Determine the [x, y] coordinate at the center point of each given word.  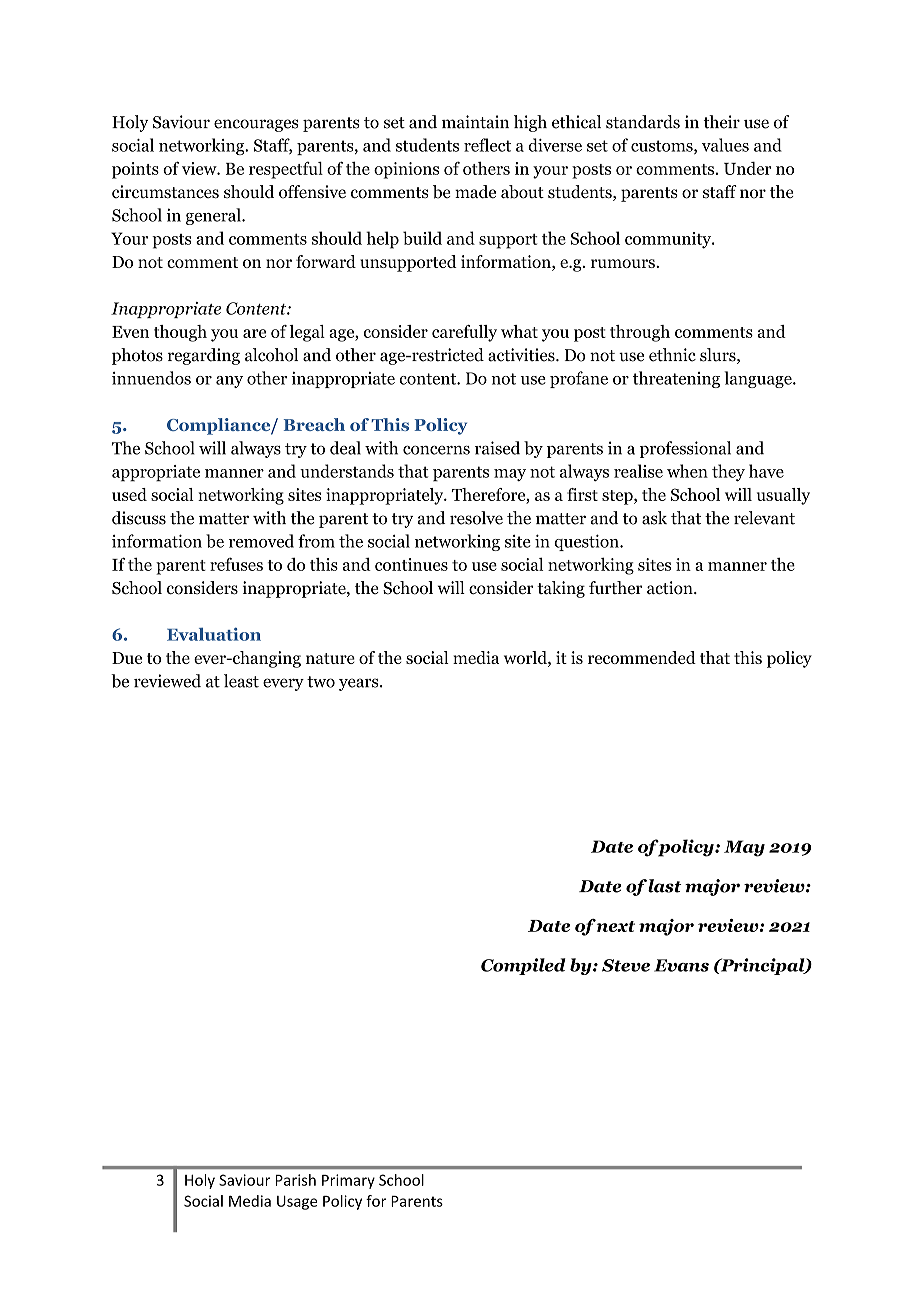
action [671, 588]
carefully [464, 333]
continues [411, 564]
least [241, 681]
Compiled [523, 966]
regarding [204, 356]
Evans [681, 965]
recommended [642, 657]
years [360, 684]
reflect [487, 145]
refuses [236, 564]
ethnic [672, 355]
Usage [297, 1202]
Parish [295, 1180]
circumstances [165, 192]
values [725, 145]
